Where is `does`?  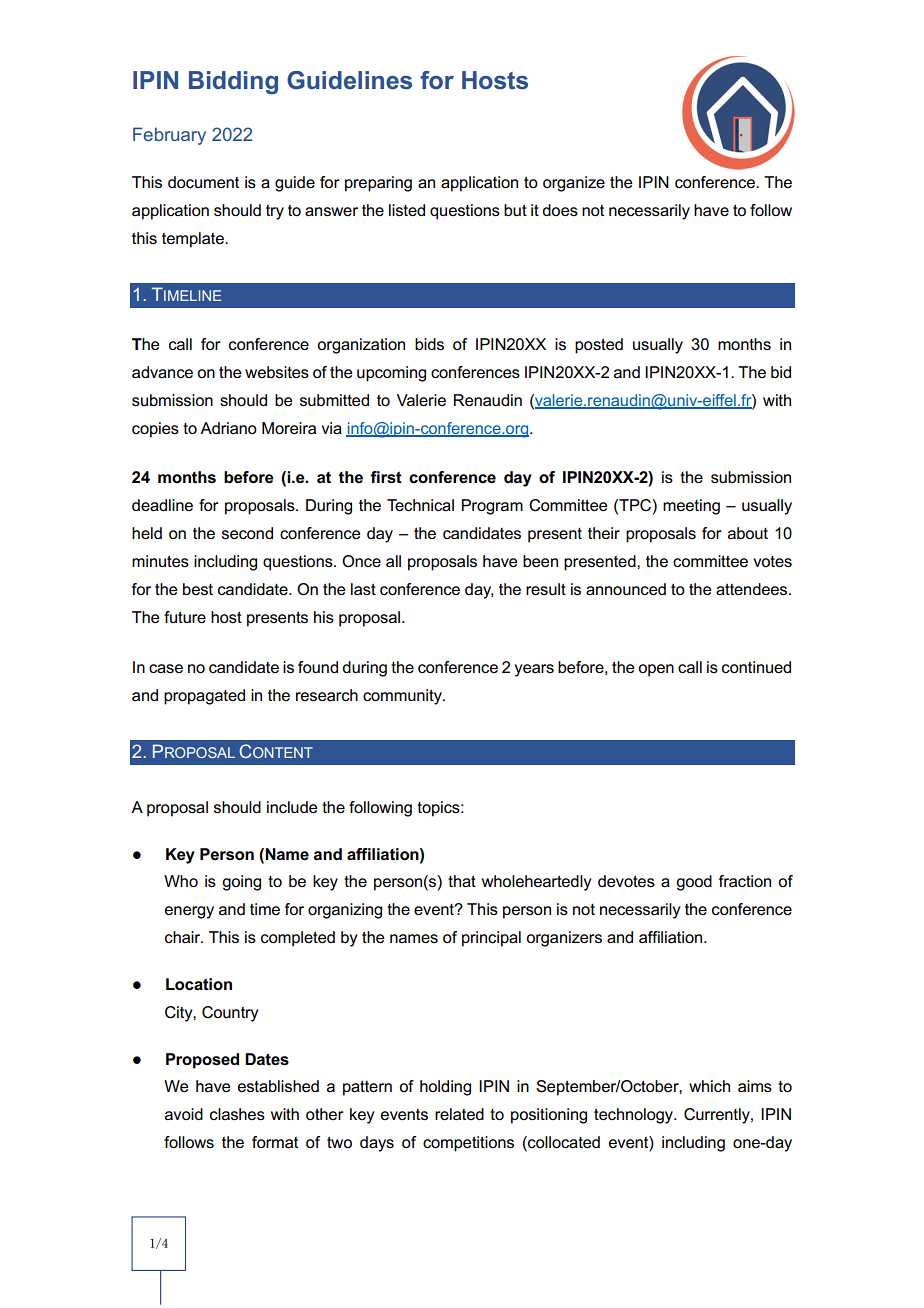
does is located at coordinates (560, 210).
